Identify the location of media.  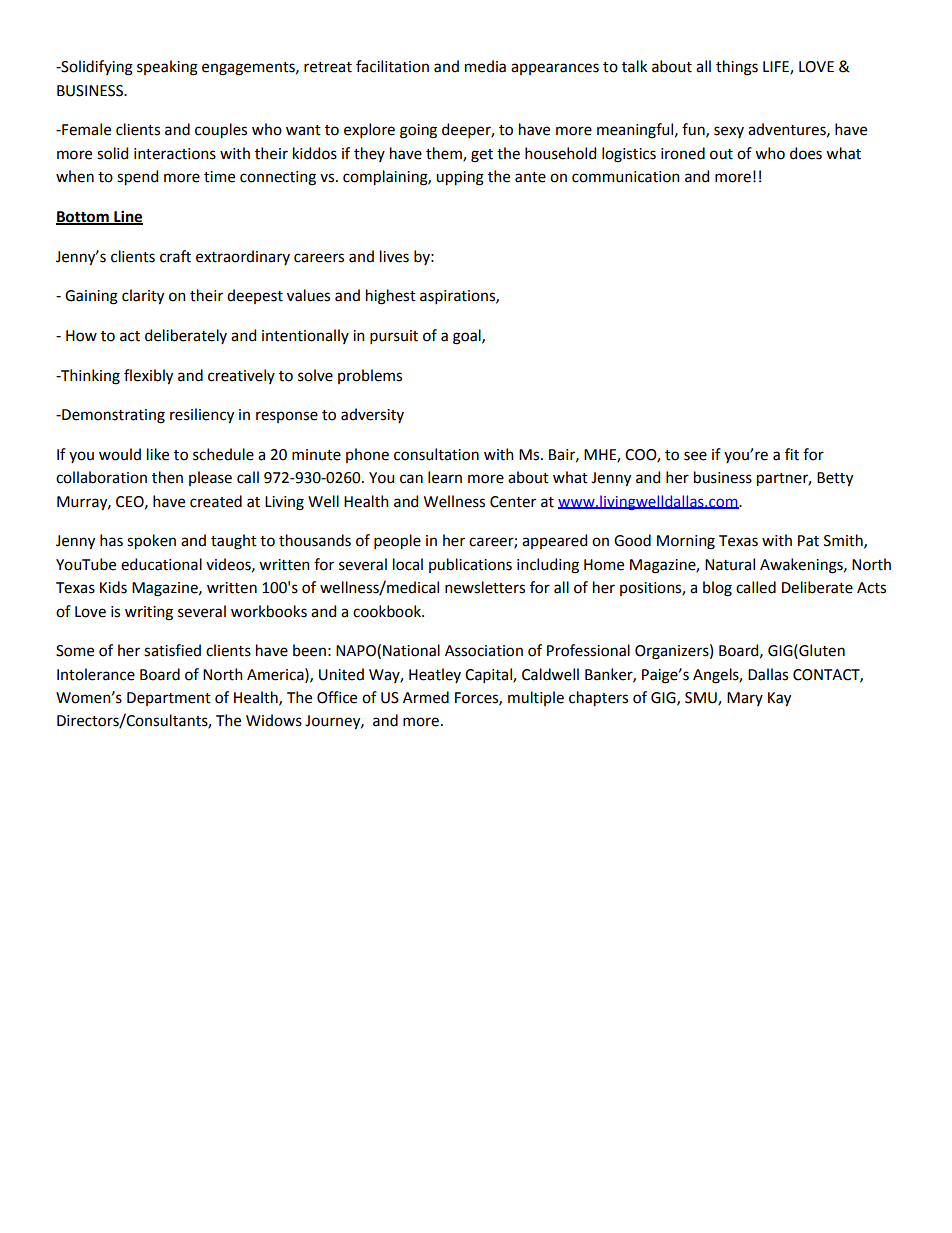
(485, 66).
